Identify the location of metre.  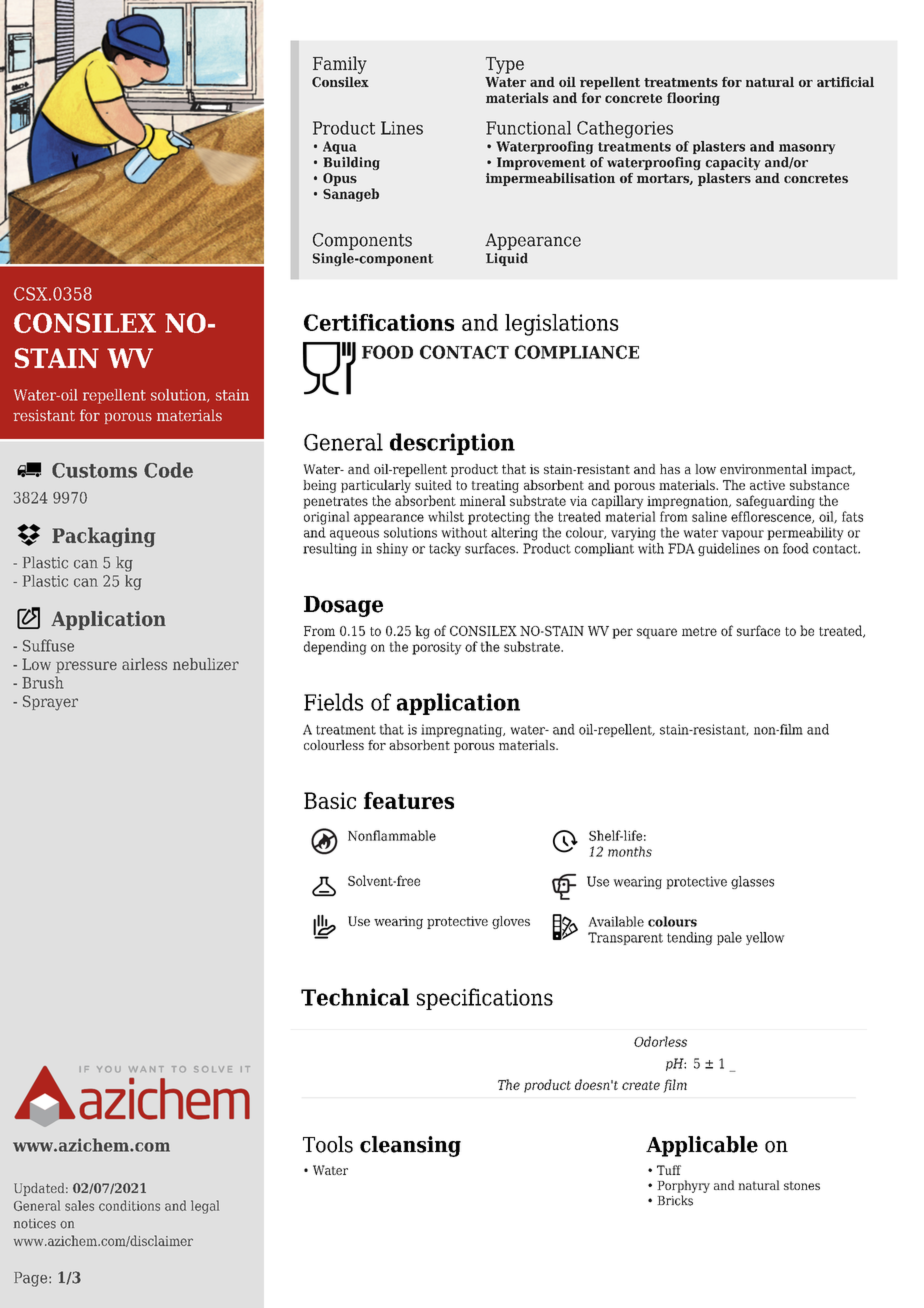
(699, 631).
